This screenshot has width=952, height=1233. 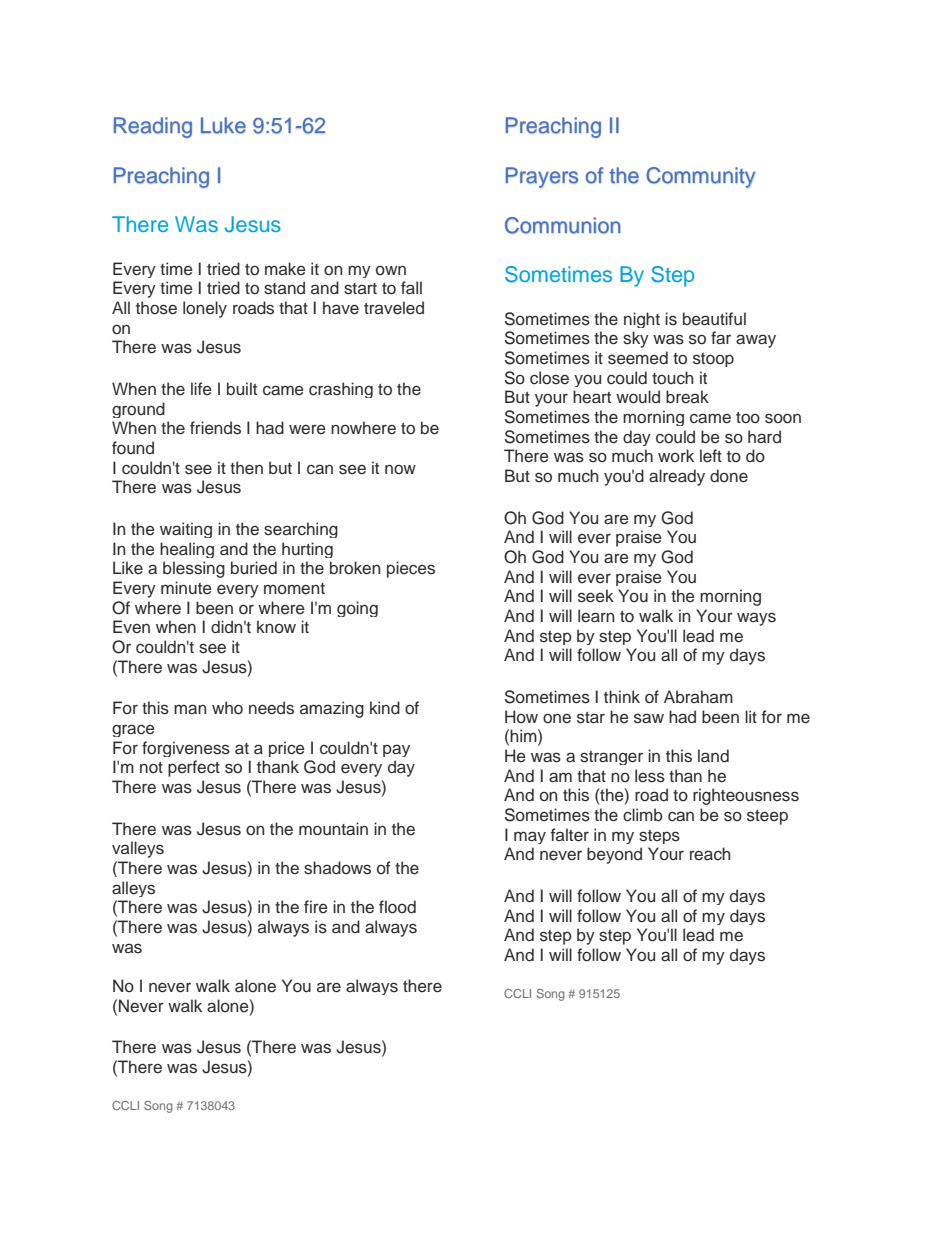 What do you see at coordinates (700, 177) in the screenshot?
I see `Community` at bounding box center [700, 177].
